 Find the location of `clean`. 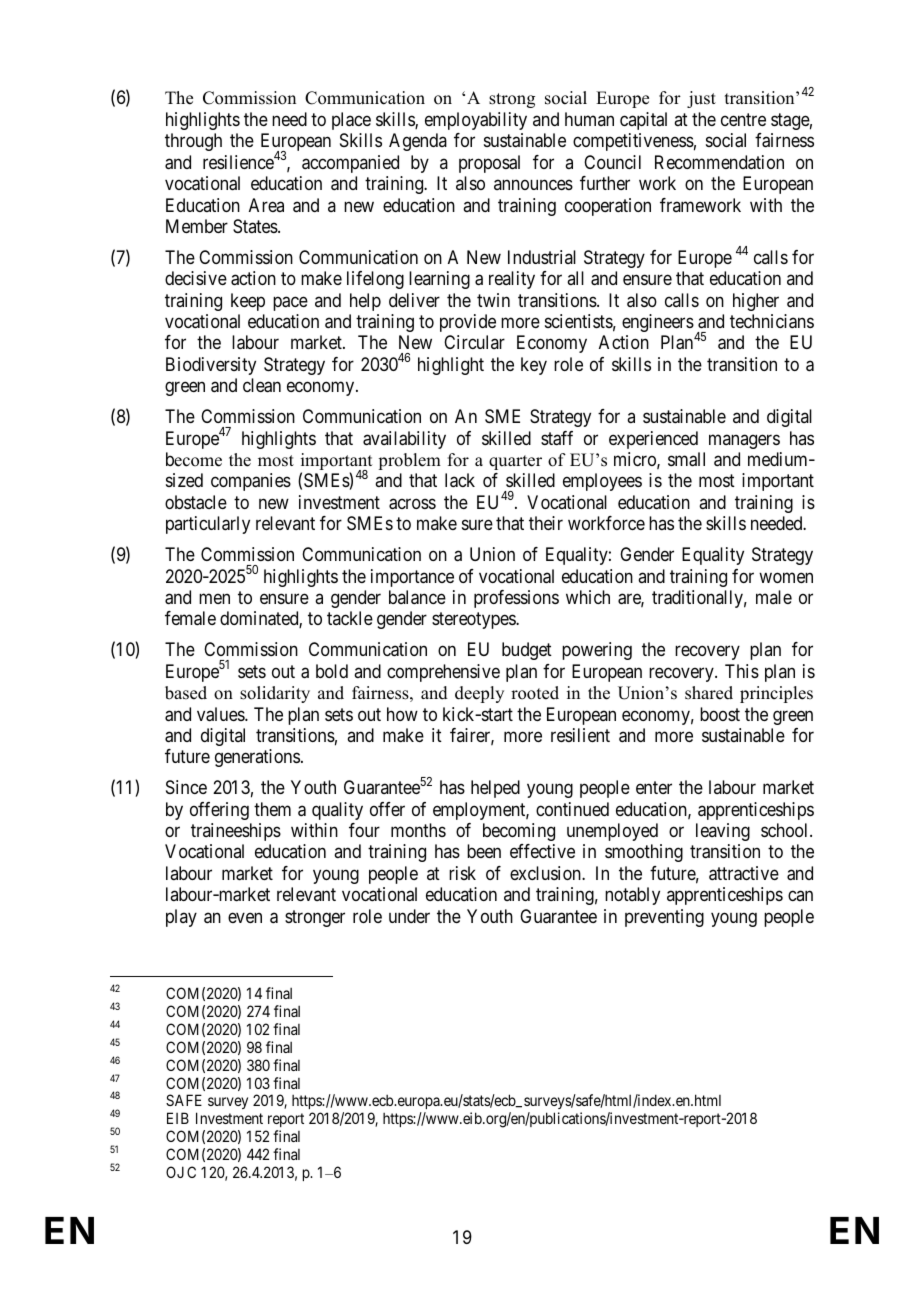

clean is located at coordinates (262, 385).
